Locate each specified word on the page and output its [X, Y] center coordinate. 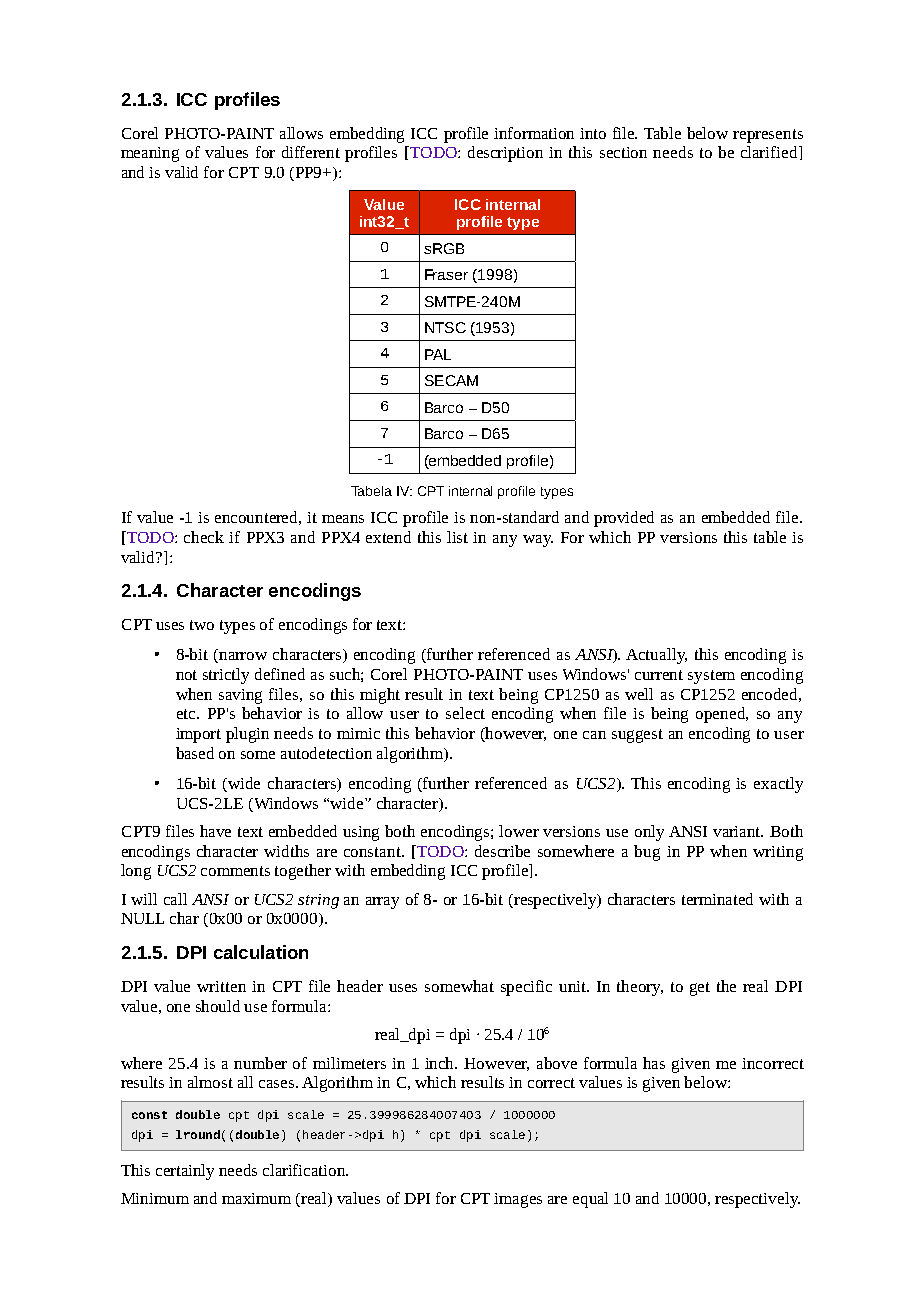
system [711, 677]
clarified [770, 152]
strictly [226, 676]
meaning [150, 154]
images [518, 1200]
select [465, 713]
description [505, 154]
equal [590, 1200]
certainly [185, 1172]
